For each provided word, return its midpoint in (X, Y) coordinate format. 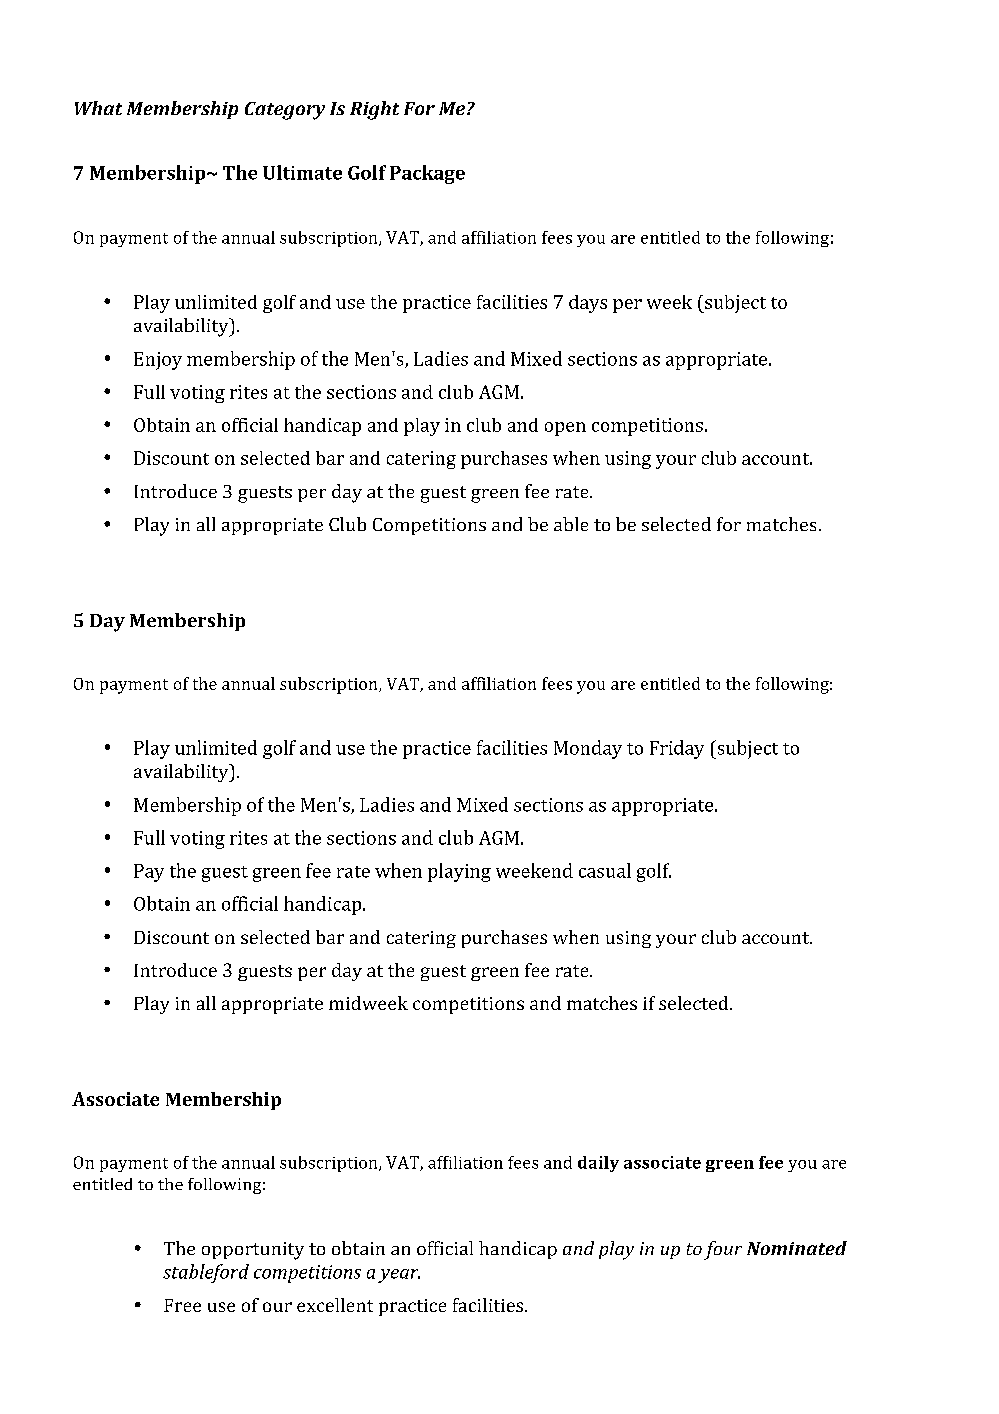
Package (427, 174)
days (588, 304)
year (399, 1276)
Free (182, 1305)
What (98, 108)
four (723, 1250)
